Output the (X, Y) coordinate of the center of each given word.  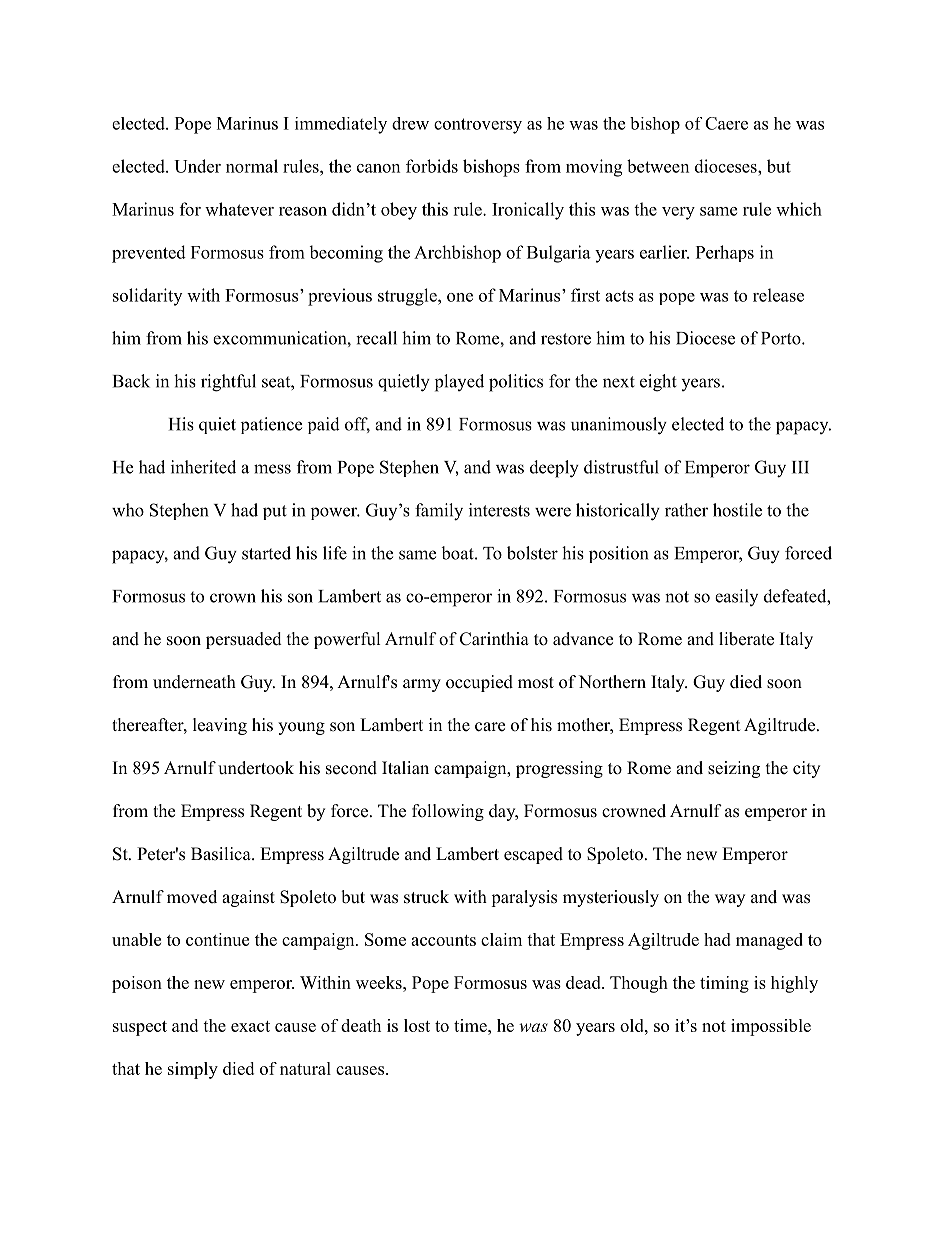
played (459, 383)
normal (252, 166)
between (658, 166)
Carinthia (494, 639)
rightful (228, 383)
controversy (478, 126)
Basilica (222, 854)
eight (658, 383)
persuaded (244, 640)
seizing (734, 769)
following (448, 812)
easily (736, 597)
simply (193, 1070)
